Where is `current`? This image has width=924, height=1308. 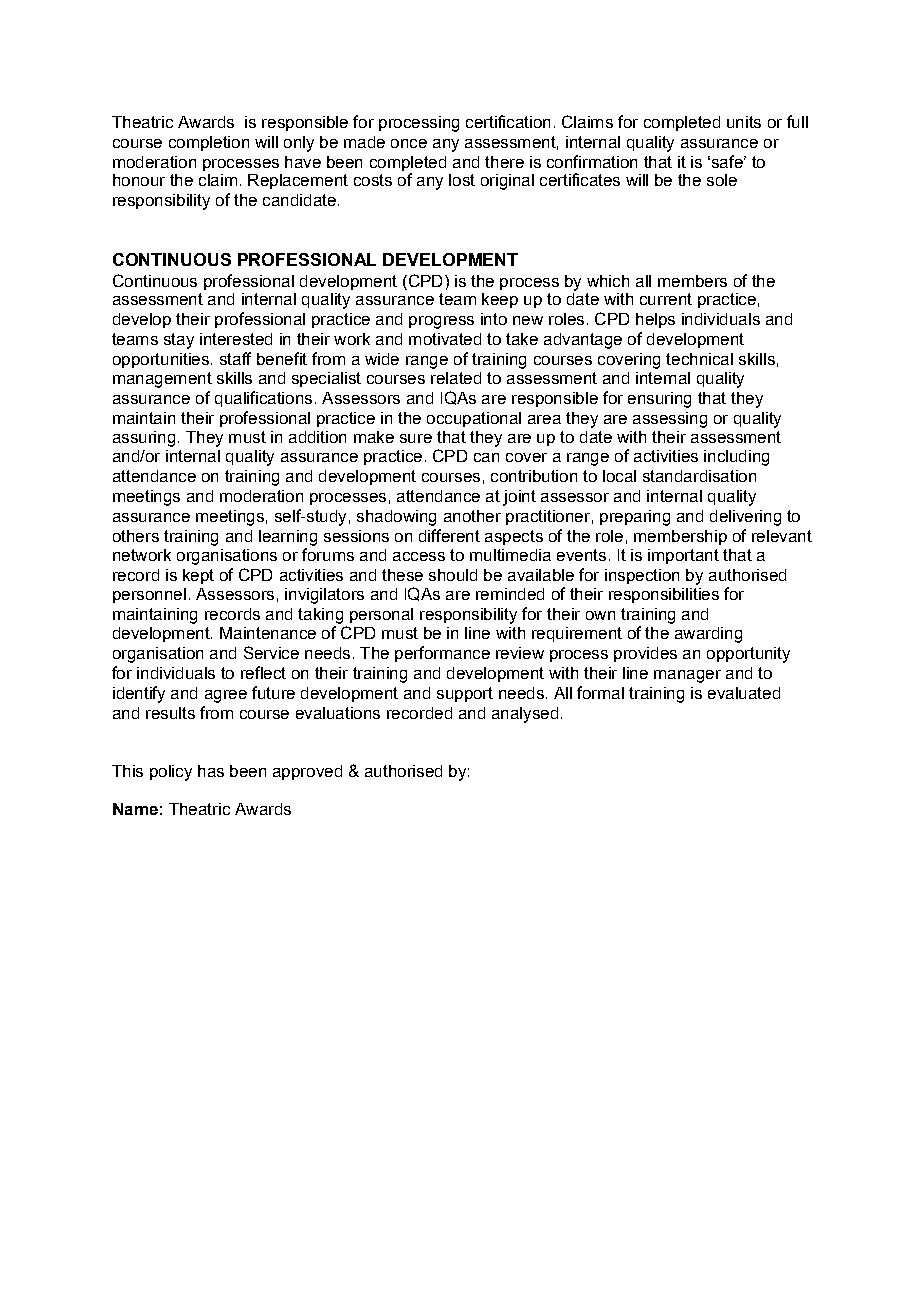
current is located at coordinates (666, 299).
